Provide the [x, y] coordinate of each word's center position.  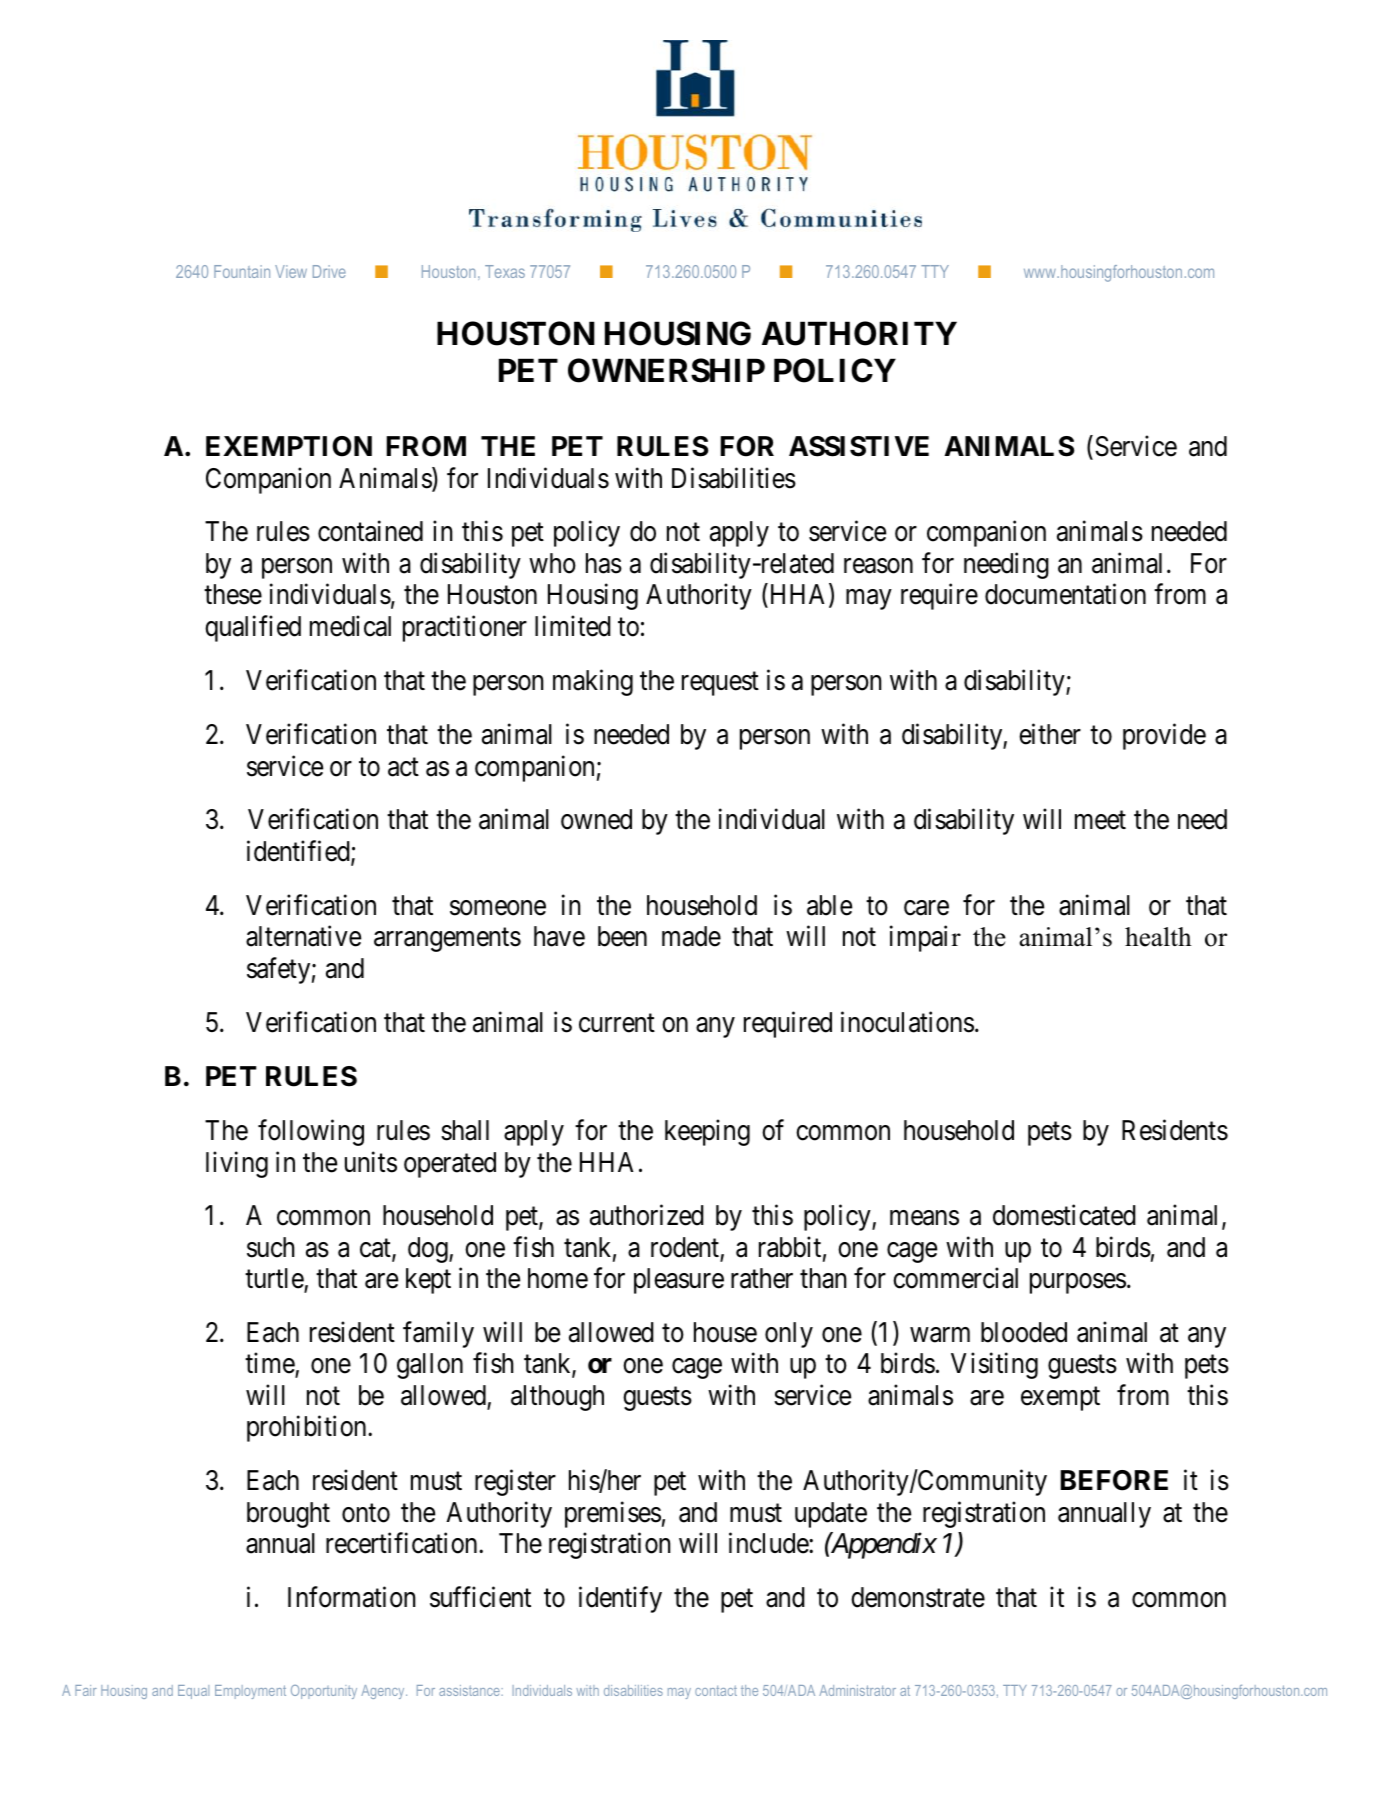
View [291, 271]
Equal [193, 1692]
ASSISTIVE [859, 446]
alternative [303, 936]
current [617, 1023]
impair [925, 939]
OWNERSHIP [666, 370]
